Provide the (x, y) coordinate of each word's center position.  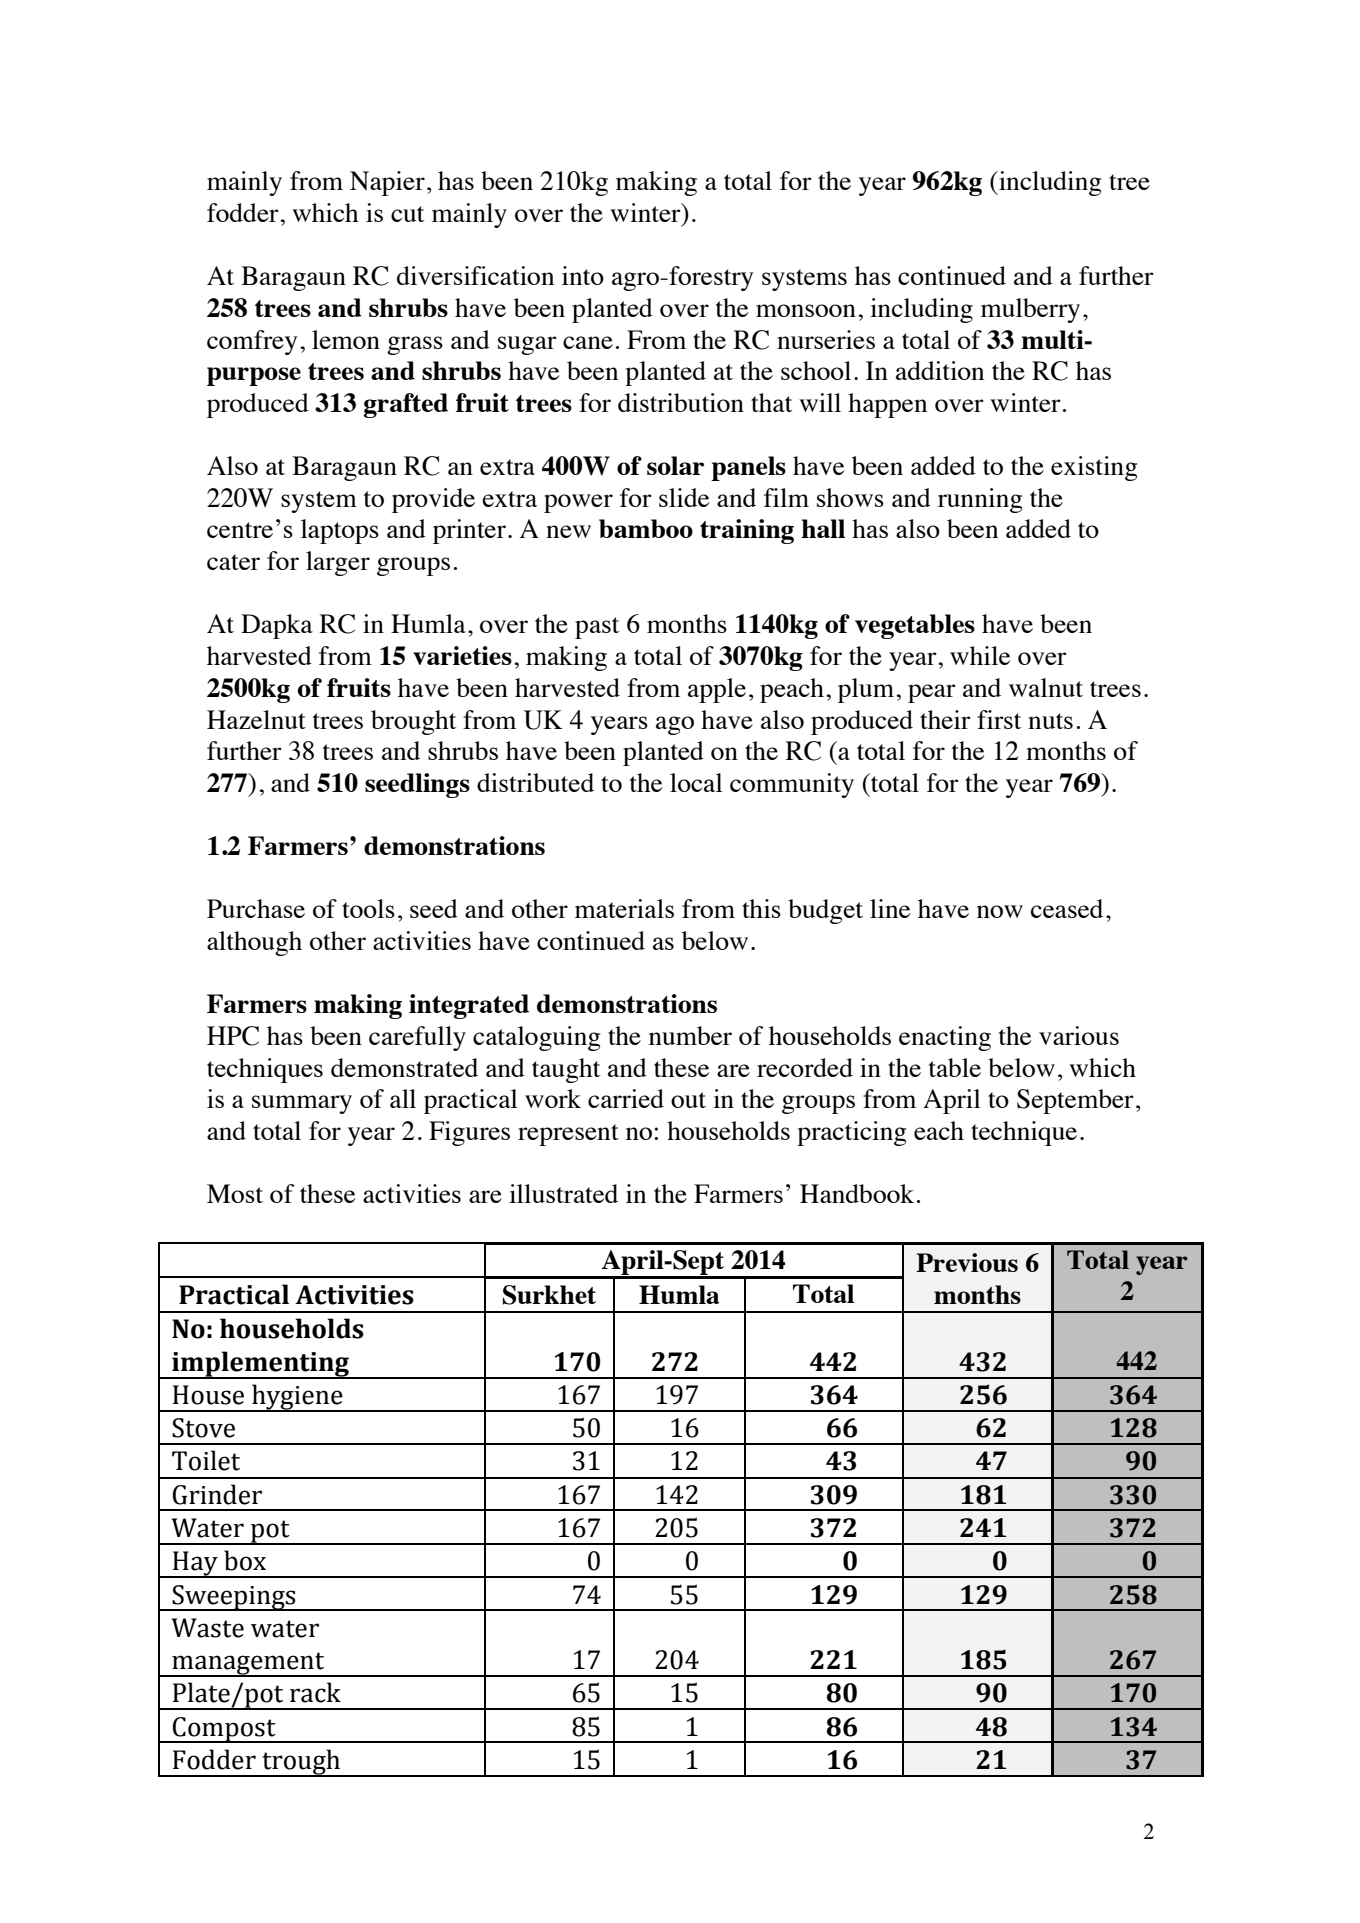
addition (940, 370)
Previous (967, 1262)
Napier (387, 183)
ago (675, 725)
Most (235, 1193)
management (248, 1664)
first (999, 719)
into (583, 275)
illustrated (563, 1193)
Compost (224, 1730)
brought (413, 722)
